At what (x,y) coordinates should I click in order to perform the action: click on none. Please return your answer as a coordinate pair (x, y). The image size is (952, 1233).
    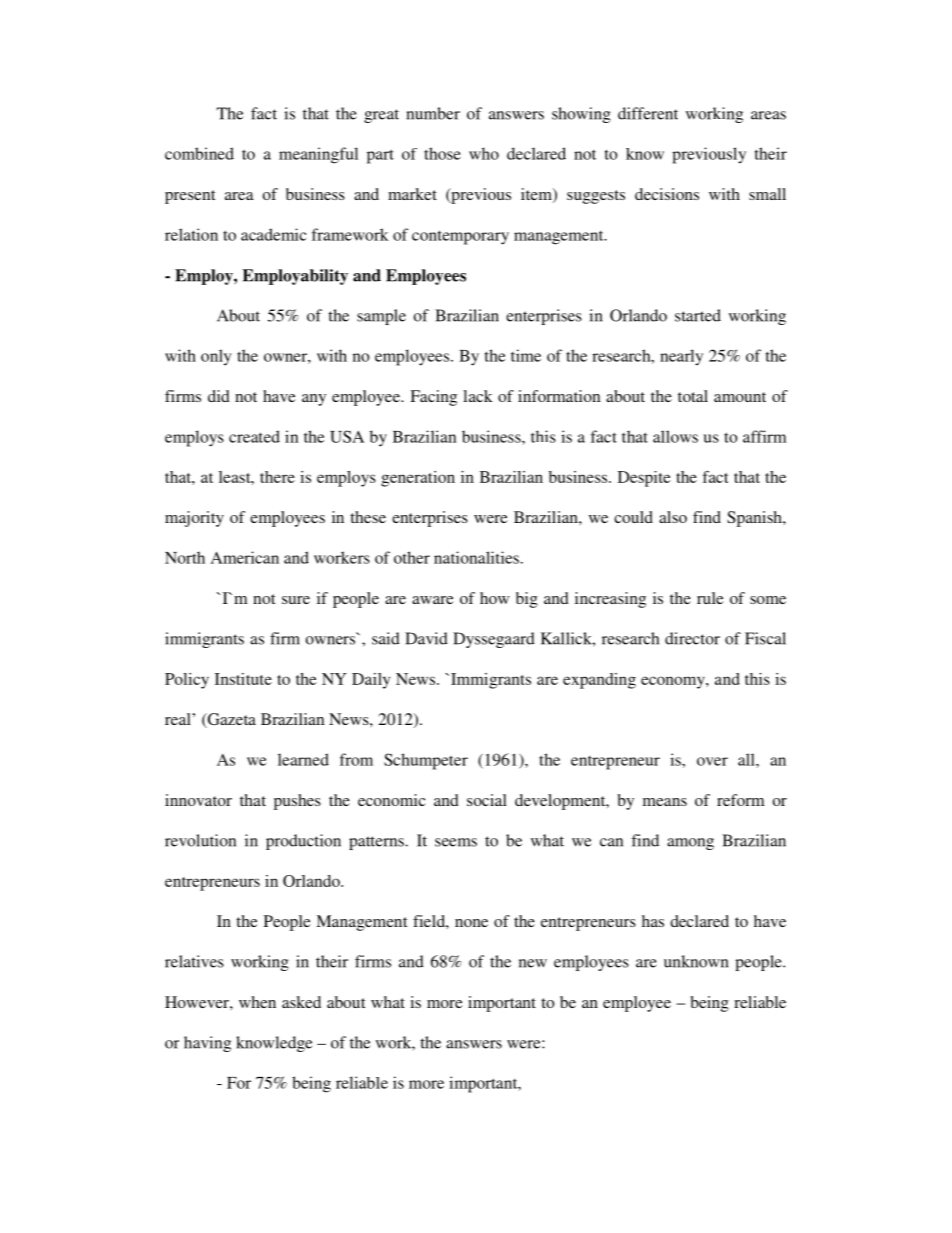
    Looking at the image, I should click on (471, 923).
